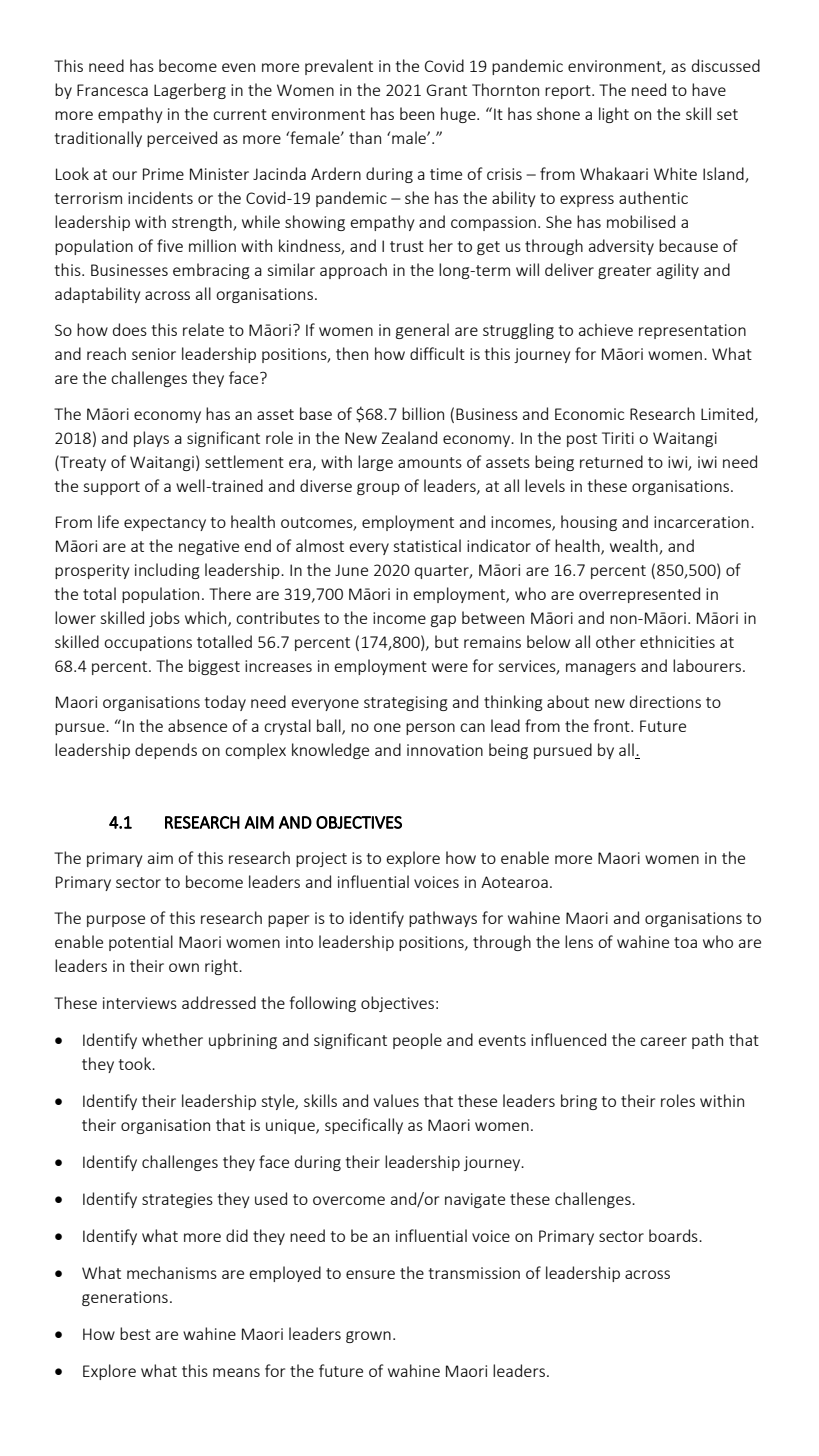  What do you see at coordinates (417, 113) in the page?
I see `been` at bounding box center [417, 113].
